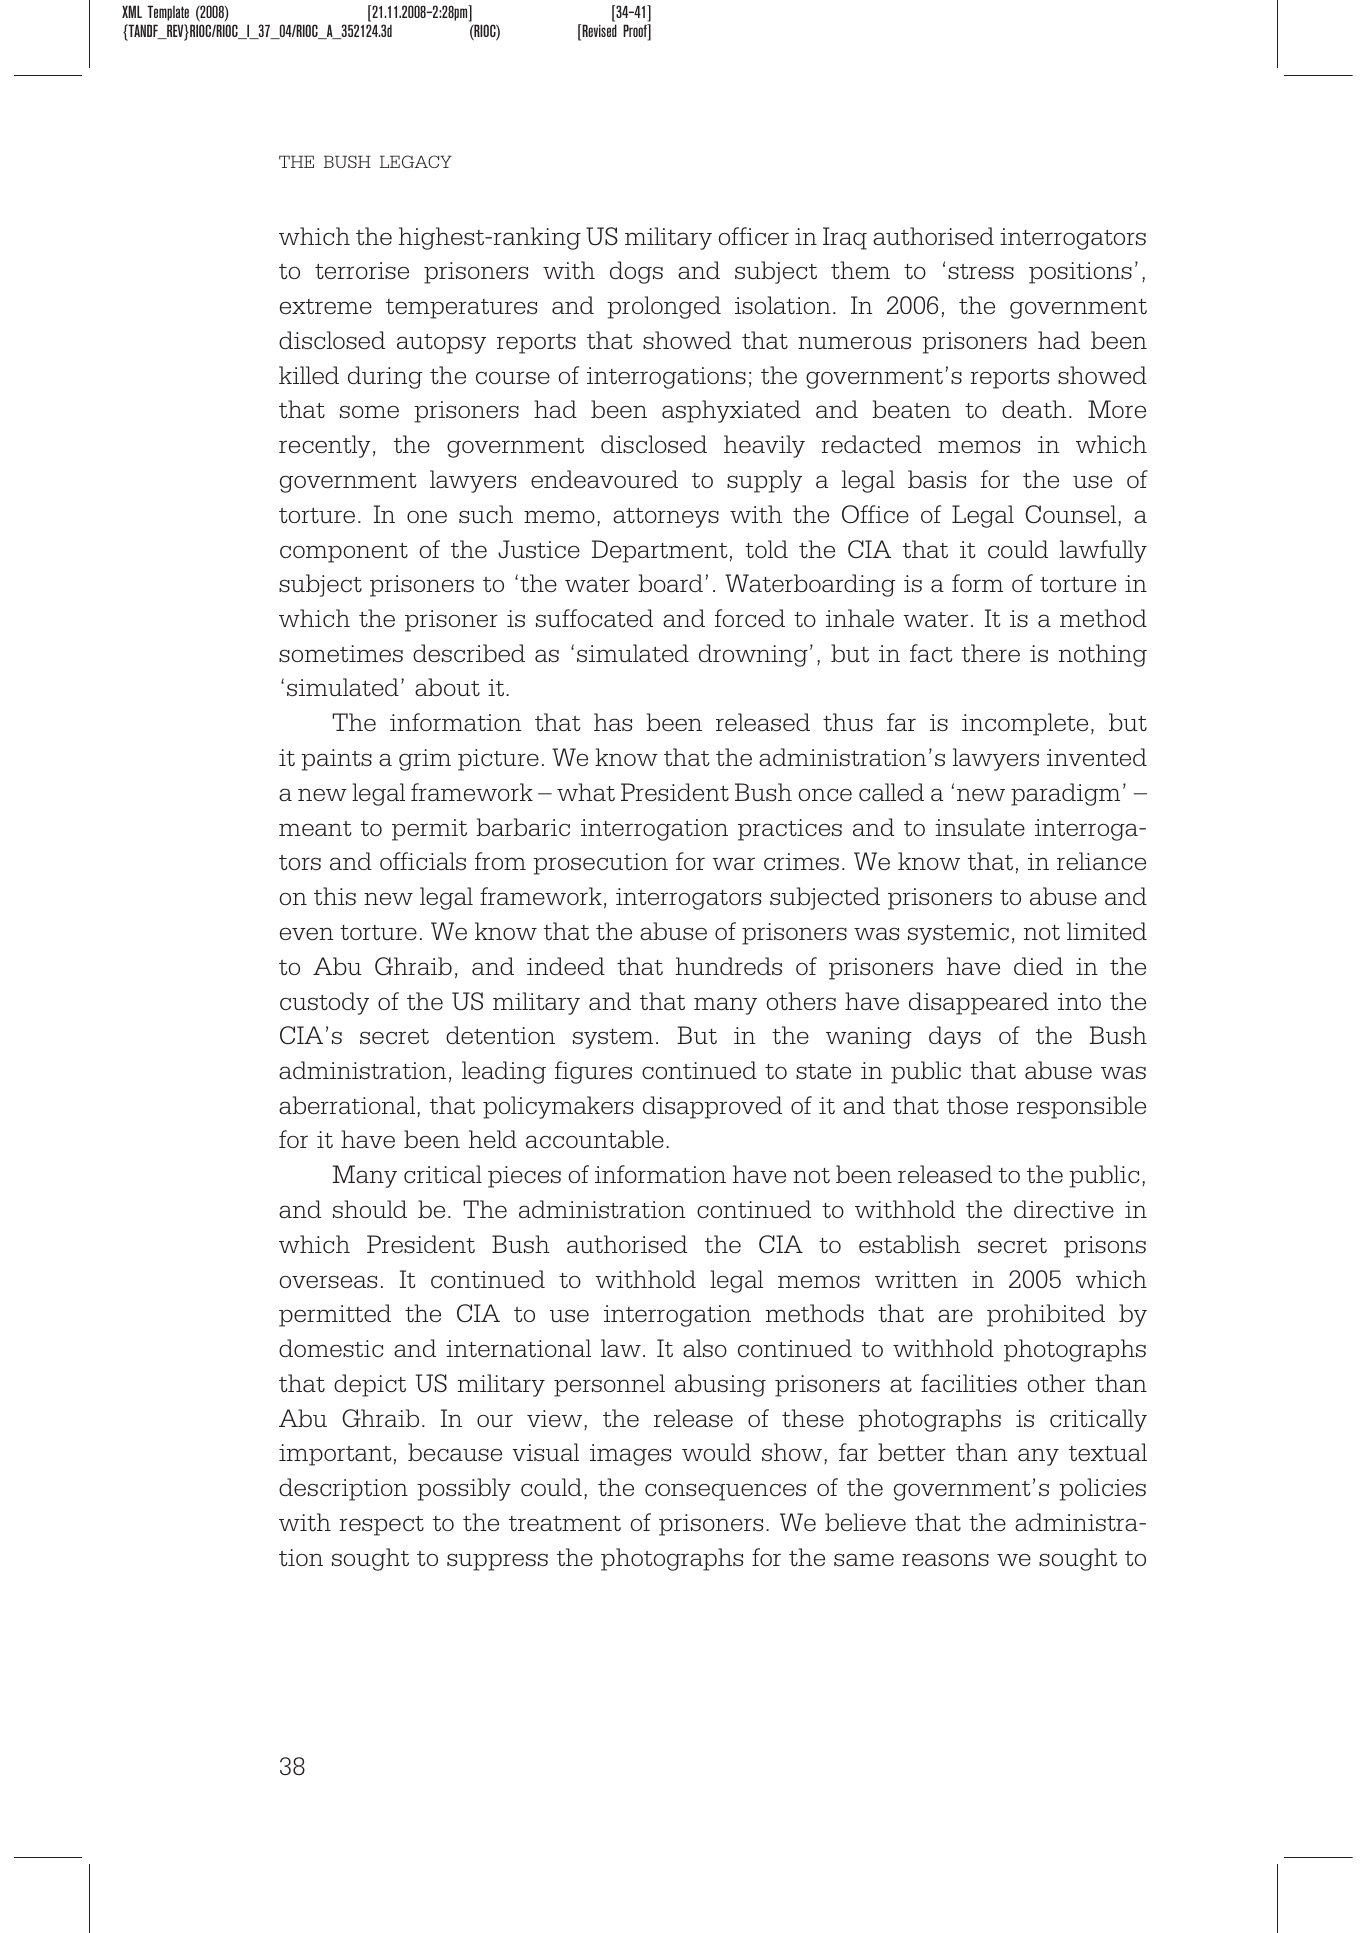 The width and height of the screenshot is (1366, 1933). I want to click on important, so click(335, 1455).
